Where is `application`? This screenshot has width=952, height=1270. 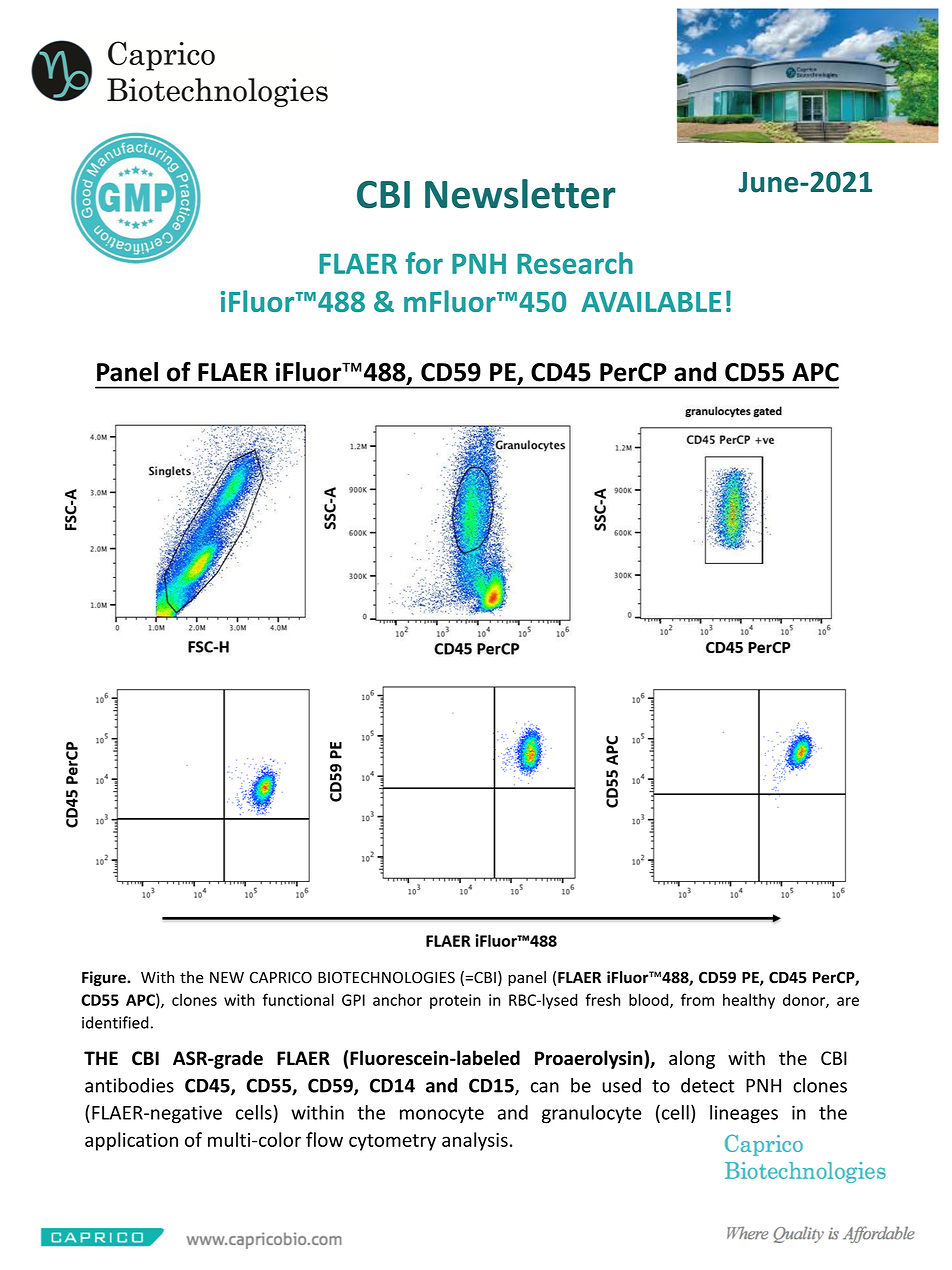 application is located at coordinates (131, 1141).
